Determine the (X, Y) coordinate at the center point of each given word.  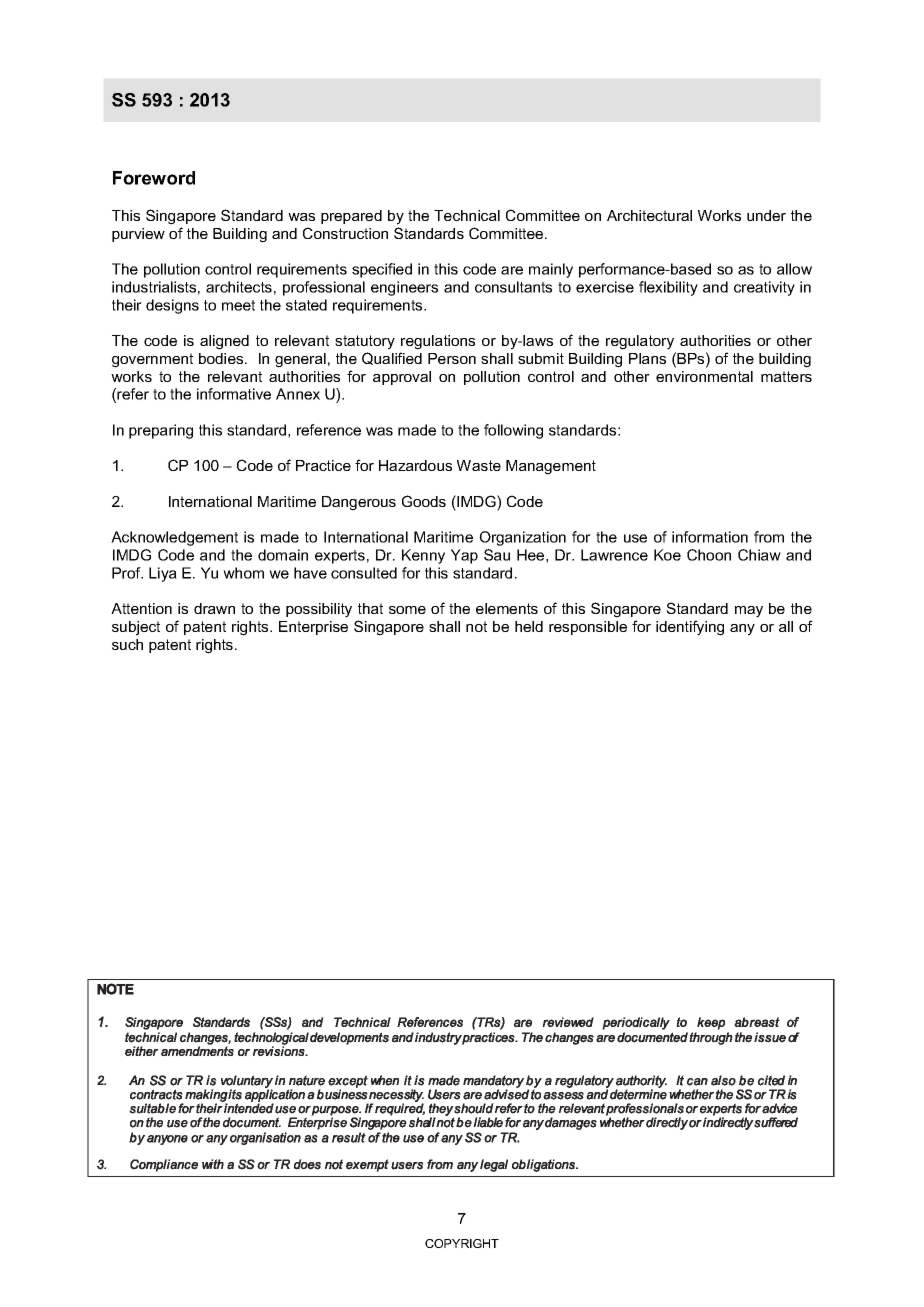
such (127, 644)
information (710, 537)
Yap (464, 556)
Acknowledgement (174, 538)
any (742, 630)
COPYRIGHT (462, 1243)
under (766, 215)
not (476, 626)
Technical (467, 215)
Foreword (154, 178)
